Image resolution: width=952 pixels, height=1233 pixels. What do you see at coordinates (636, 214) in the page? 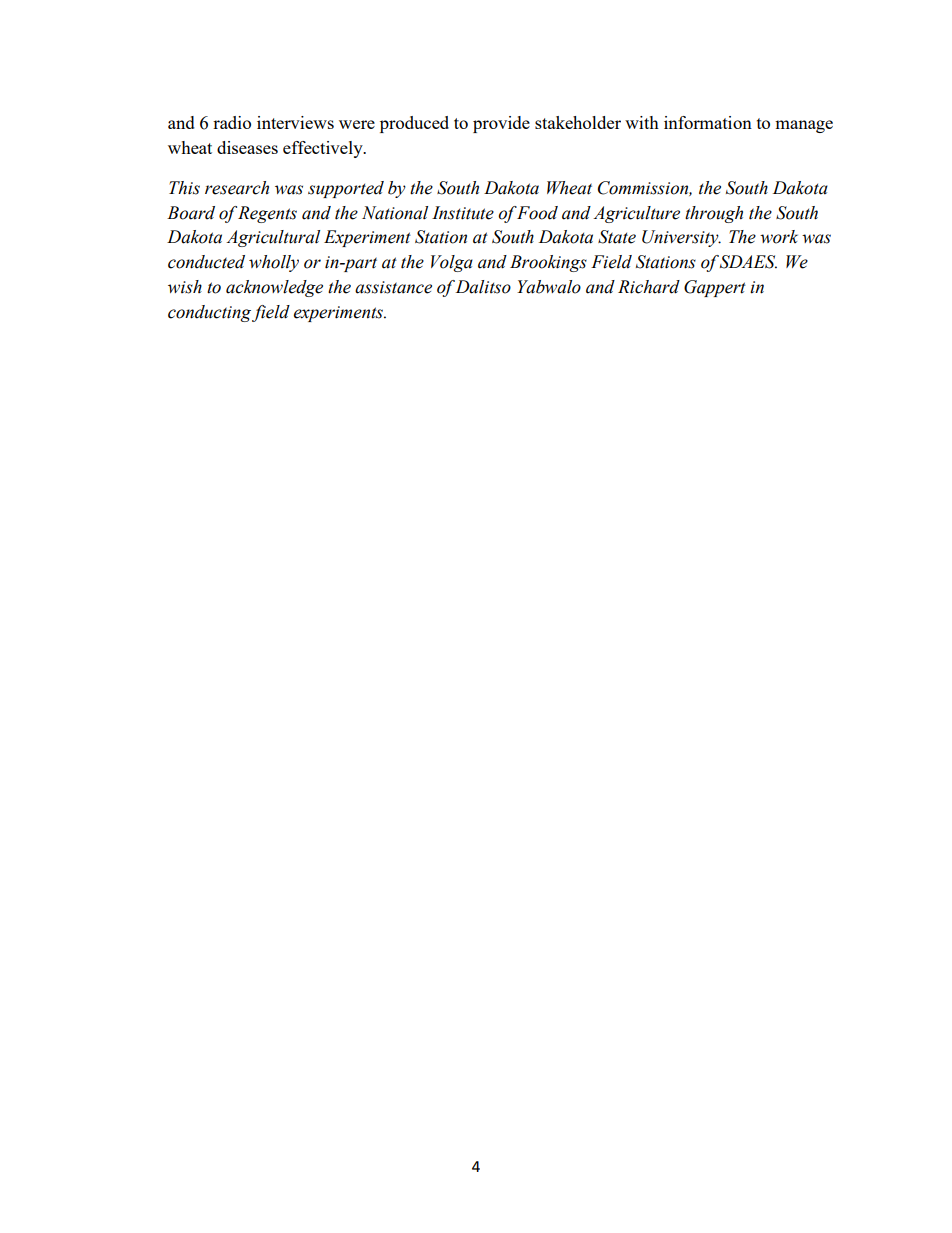
I see `Agriculture` at bounding box center [636, 214].
